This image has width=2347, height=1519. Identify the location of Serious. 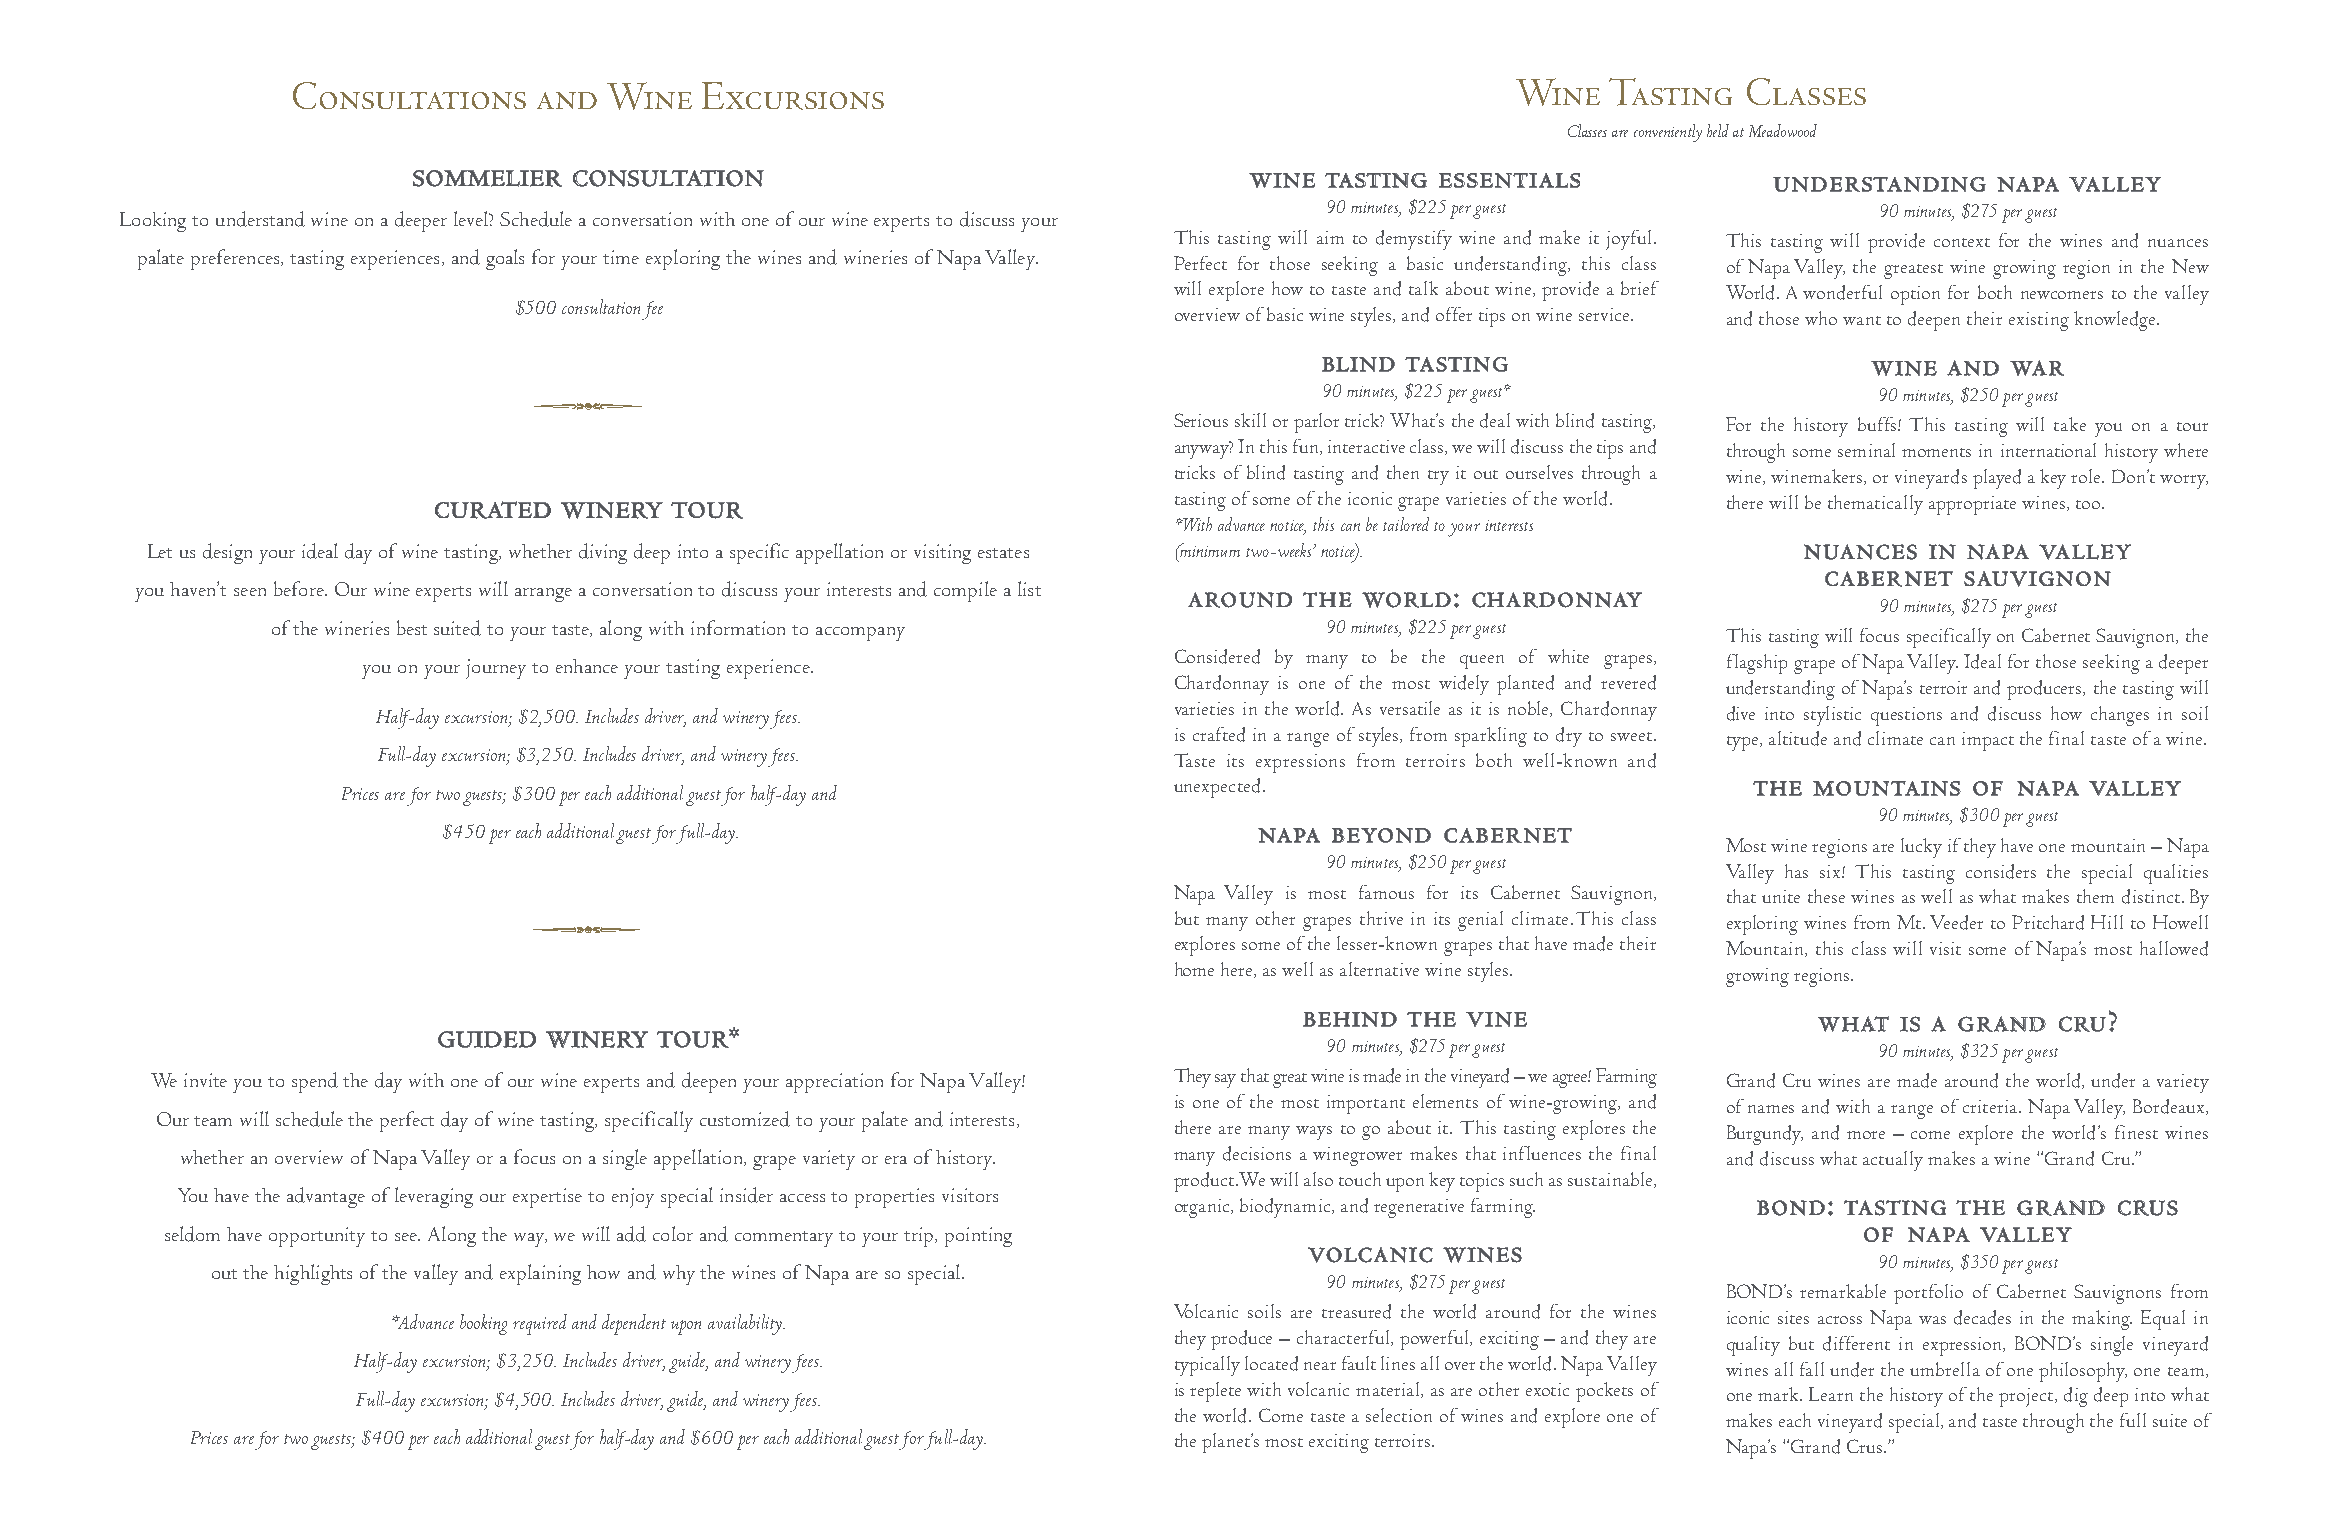
(1201, 420).
